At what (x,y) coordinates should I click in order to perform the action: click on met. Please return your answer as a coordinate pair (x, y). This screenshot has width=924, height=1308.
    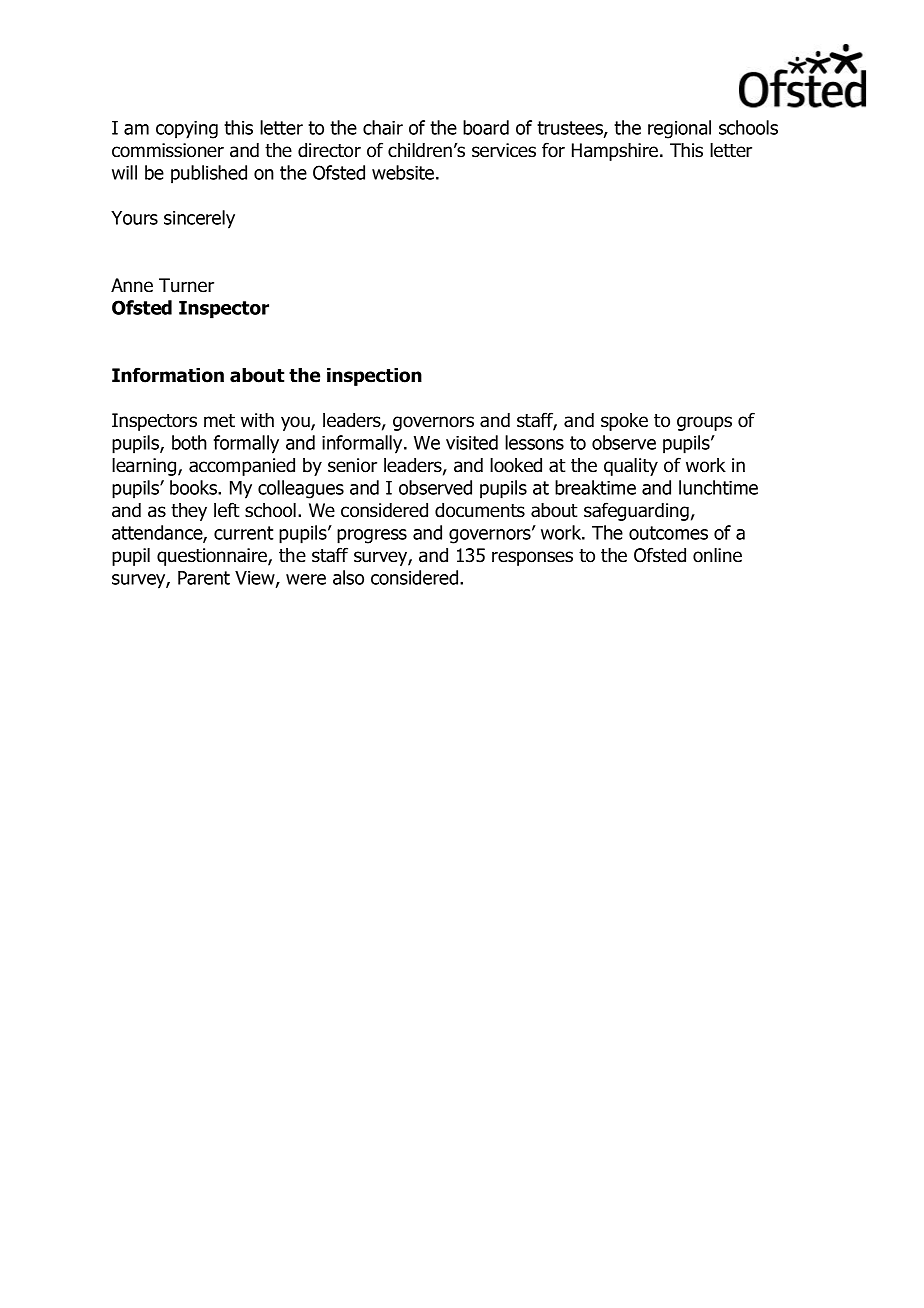
    Looking at the image, I should click on (219, 421).
